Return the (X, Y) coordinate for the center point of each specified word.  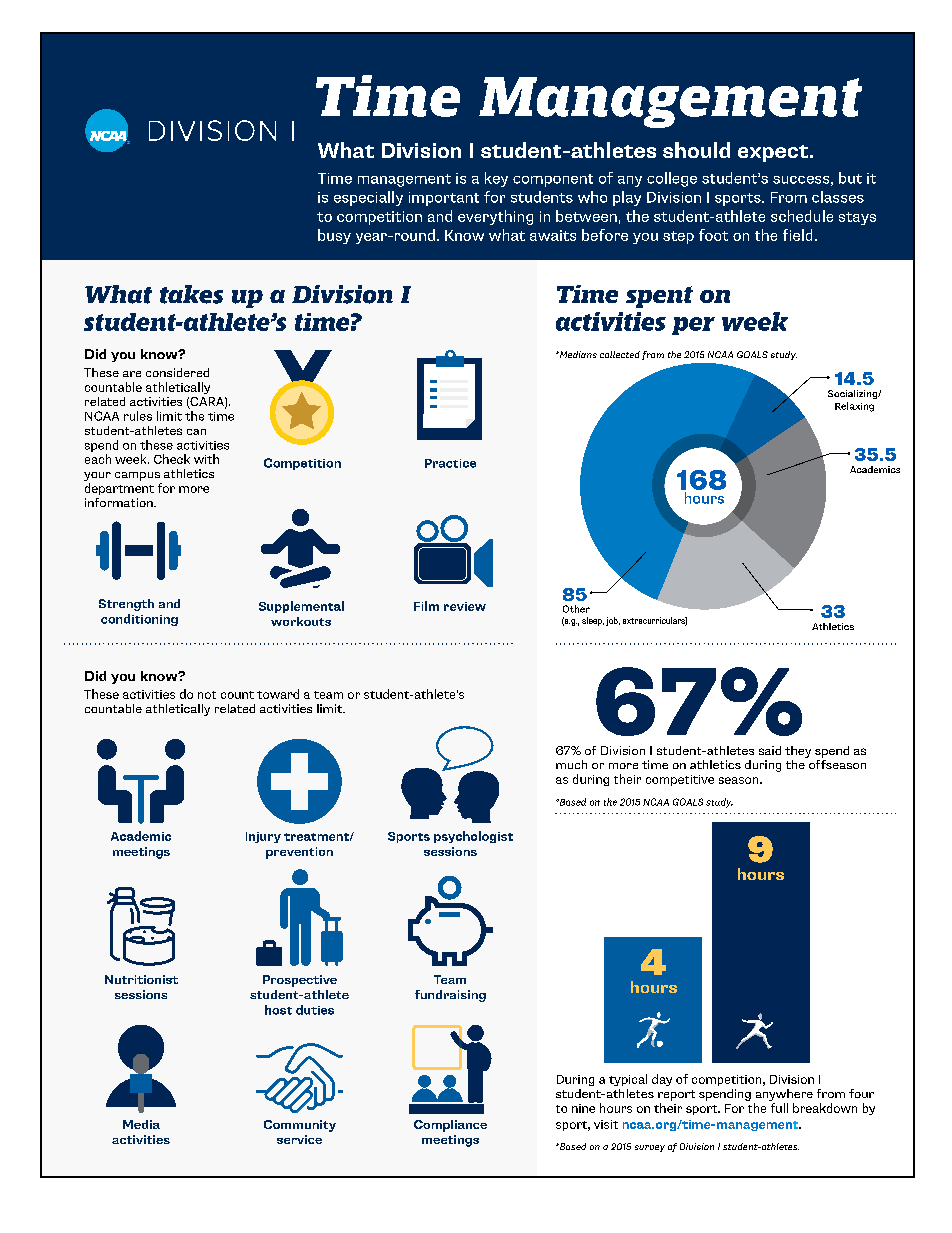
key (496, 179)
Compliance (450, 1126)
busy (334, 236)
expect (773, 153)
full (779, 1108)
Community (300, 1126)
